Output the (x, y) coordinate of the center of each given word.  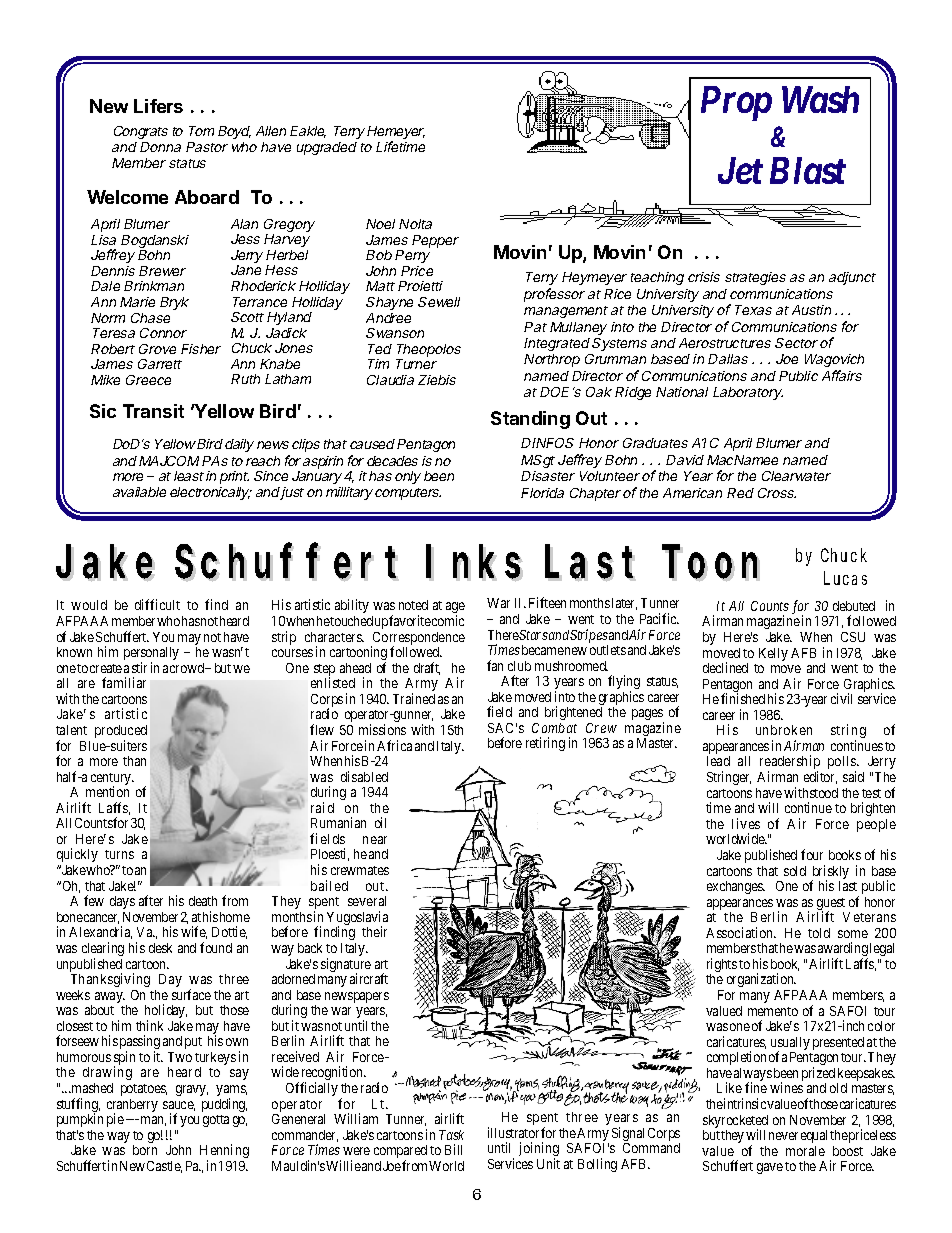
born (145, 1150)
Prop (736, 103)
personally (151, 655)
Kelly (773, 654)
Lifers (158, 106)
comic (448, 620)
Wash (820, 99)
